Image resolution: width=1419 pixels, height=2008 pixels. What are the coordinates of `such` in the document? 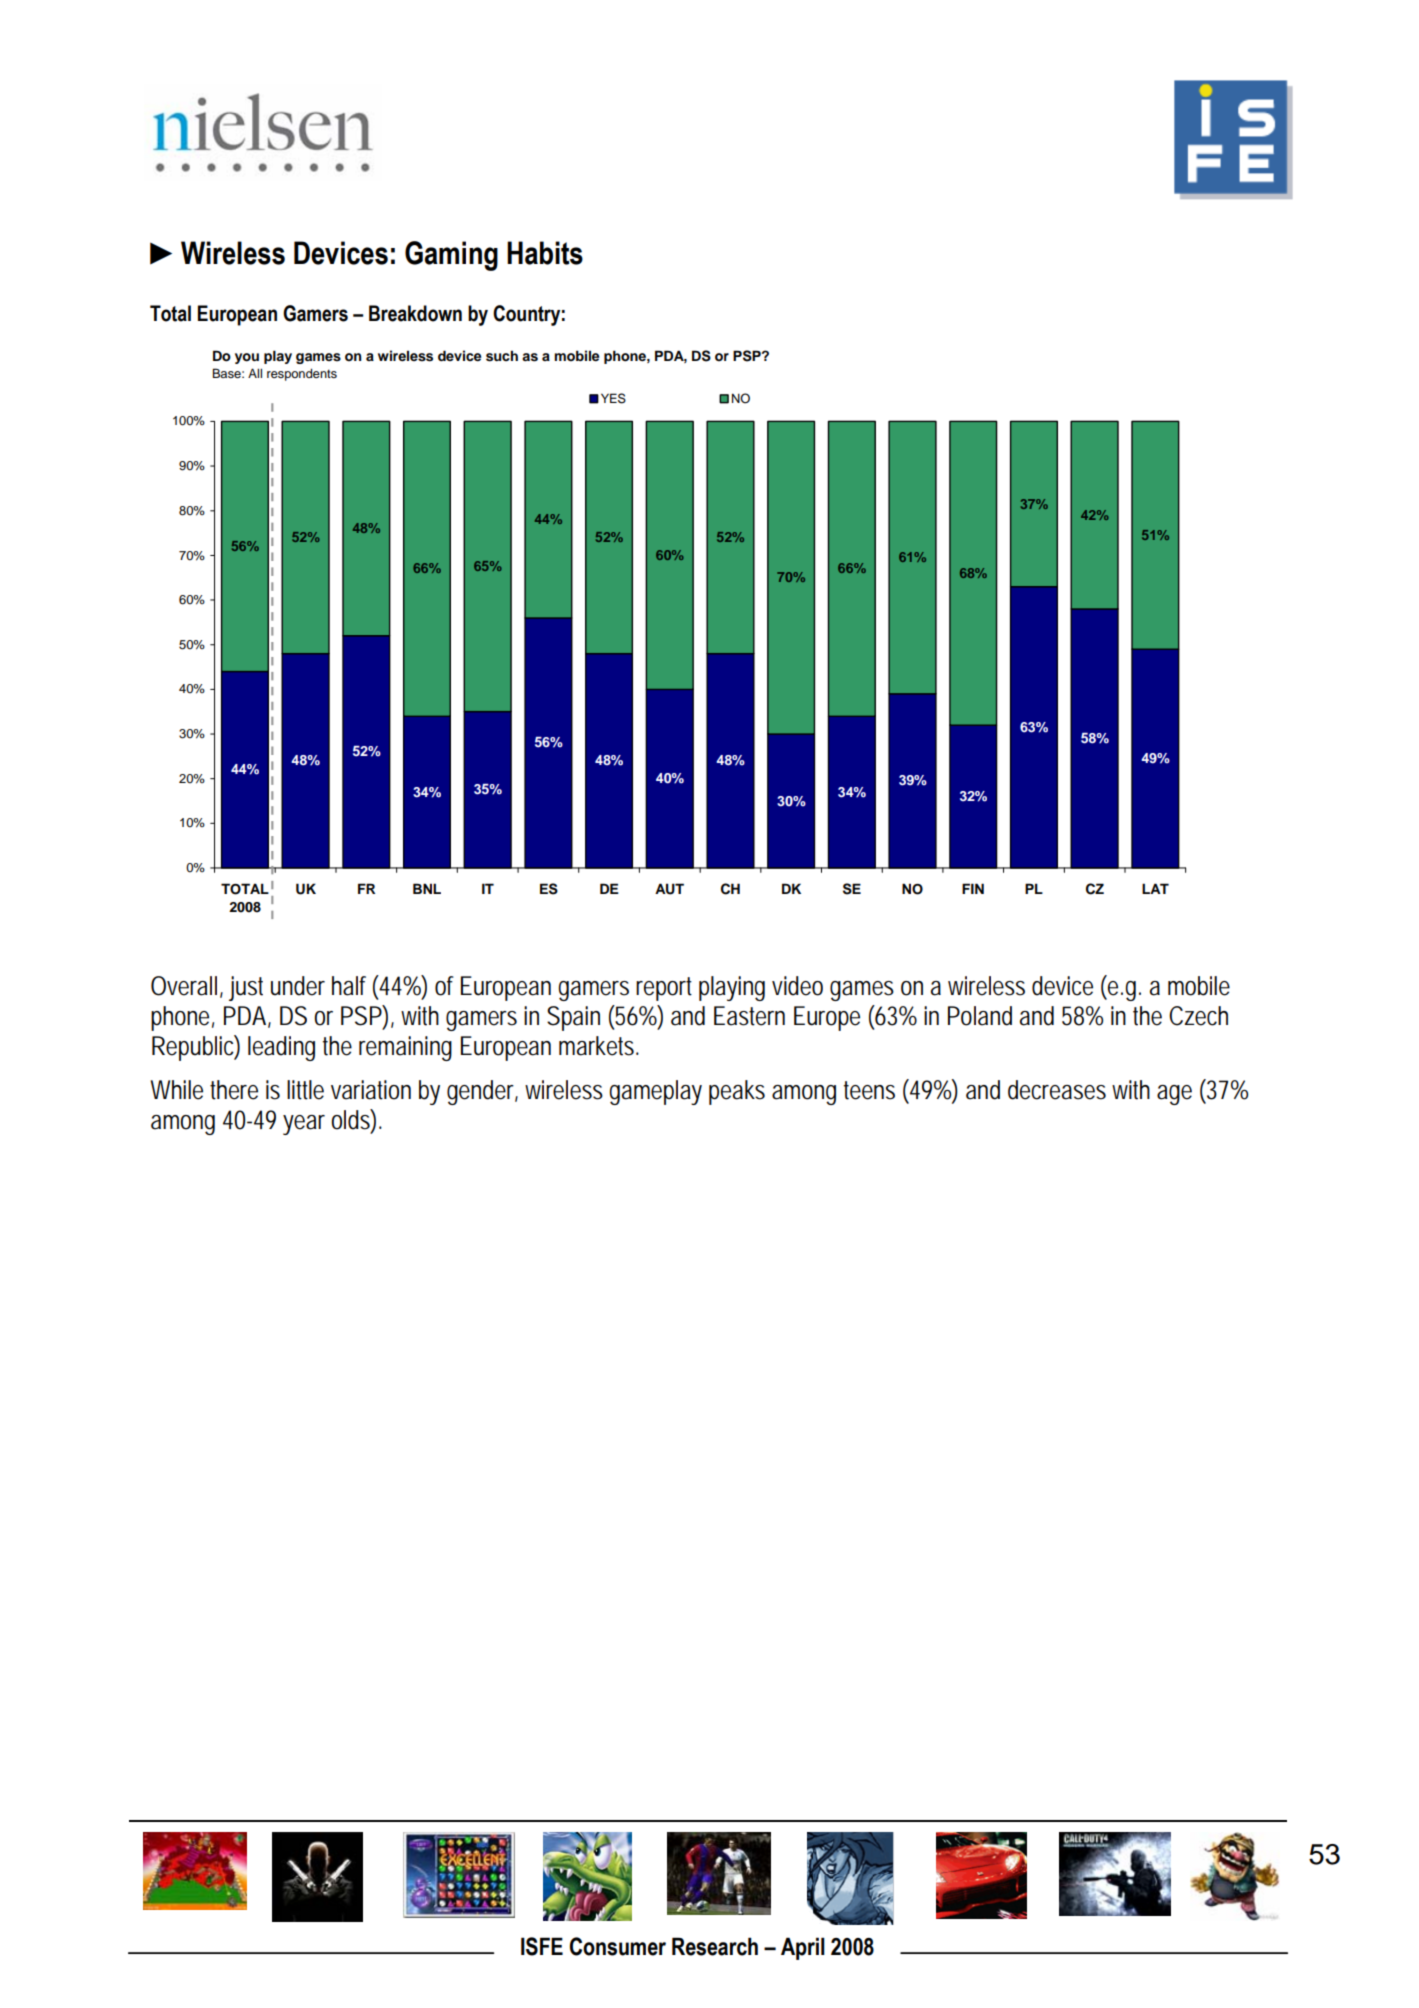 It's located at (502, 356).
